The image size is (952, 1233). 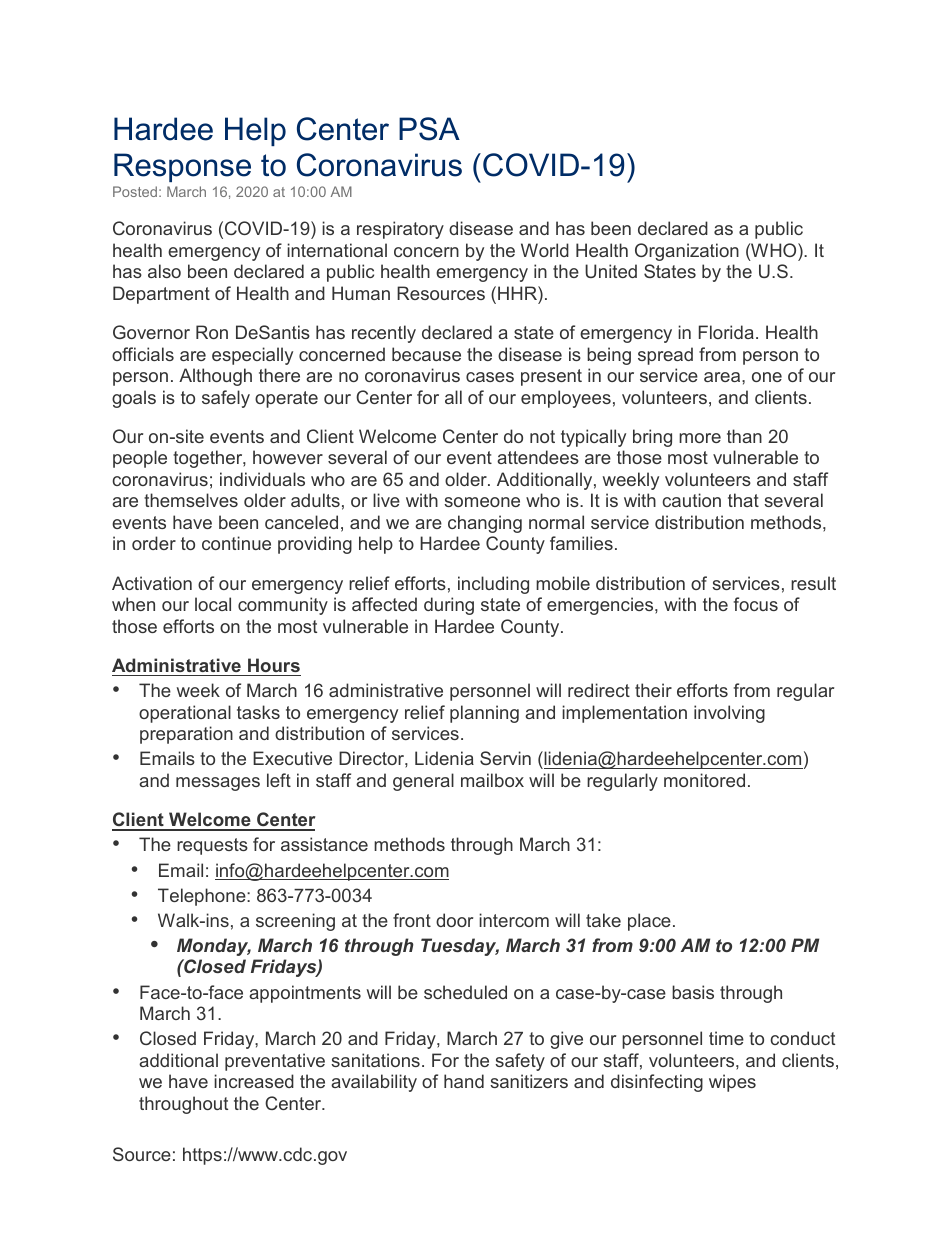 I want to click on Organization, so click(x=687, y=252).
